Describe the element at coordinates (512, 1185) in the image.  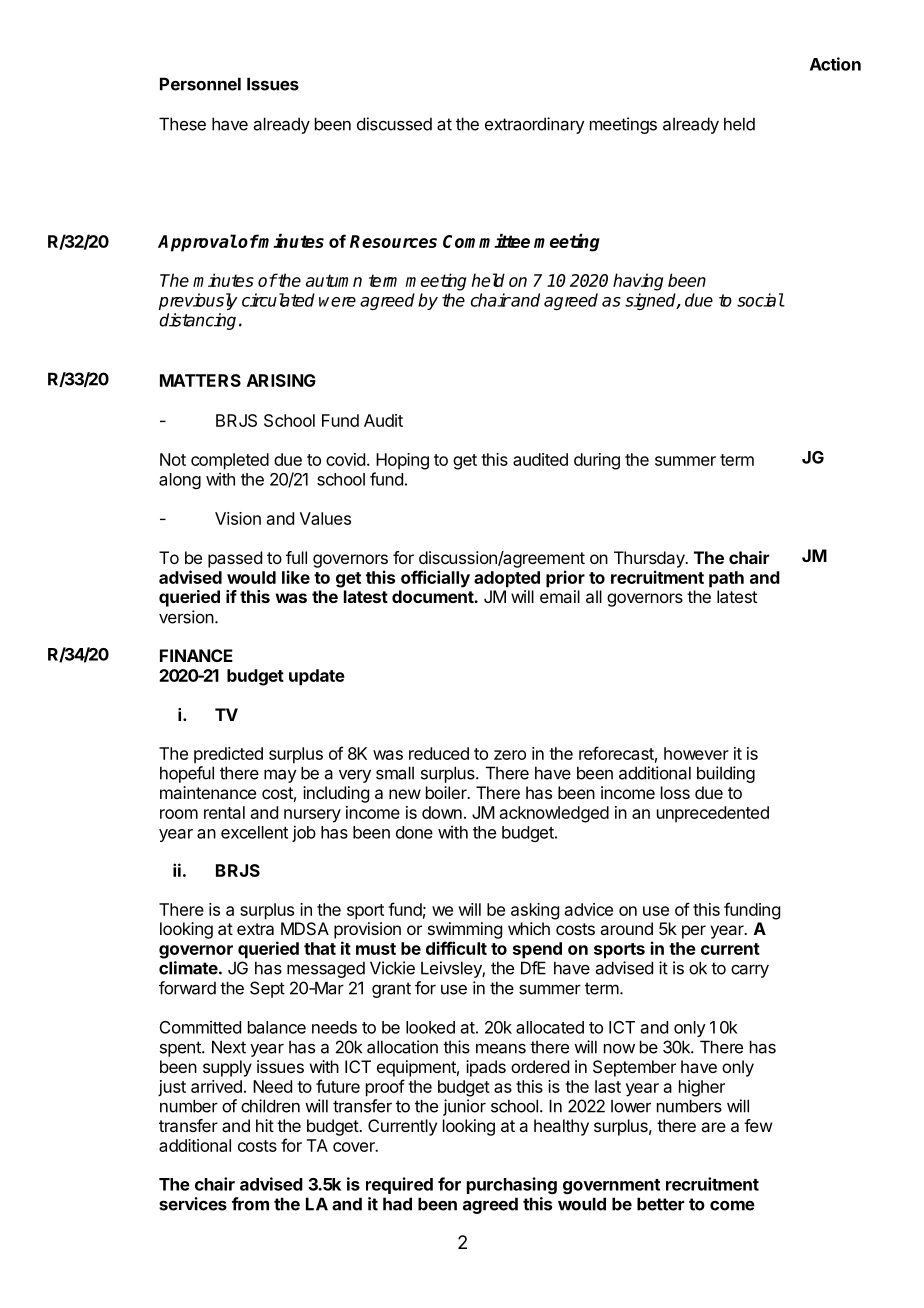
I see `purchasing` at that location.
